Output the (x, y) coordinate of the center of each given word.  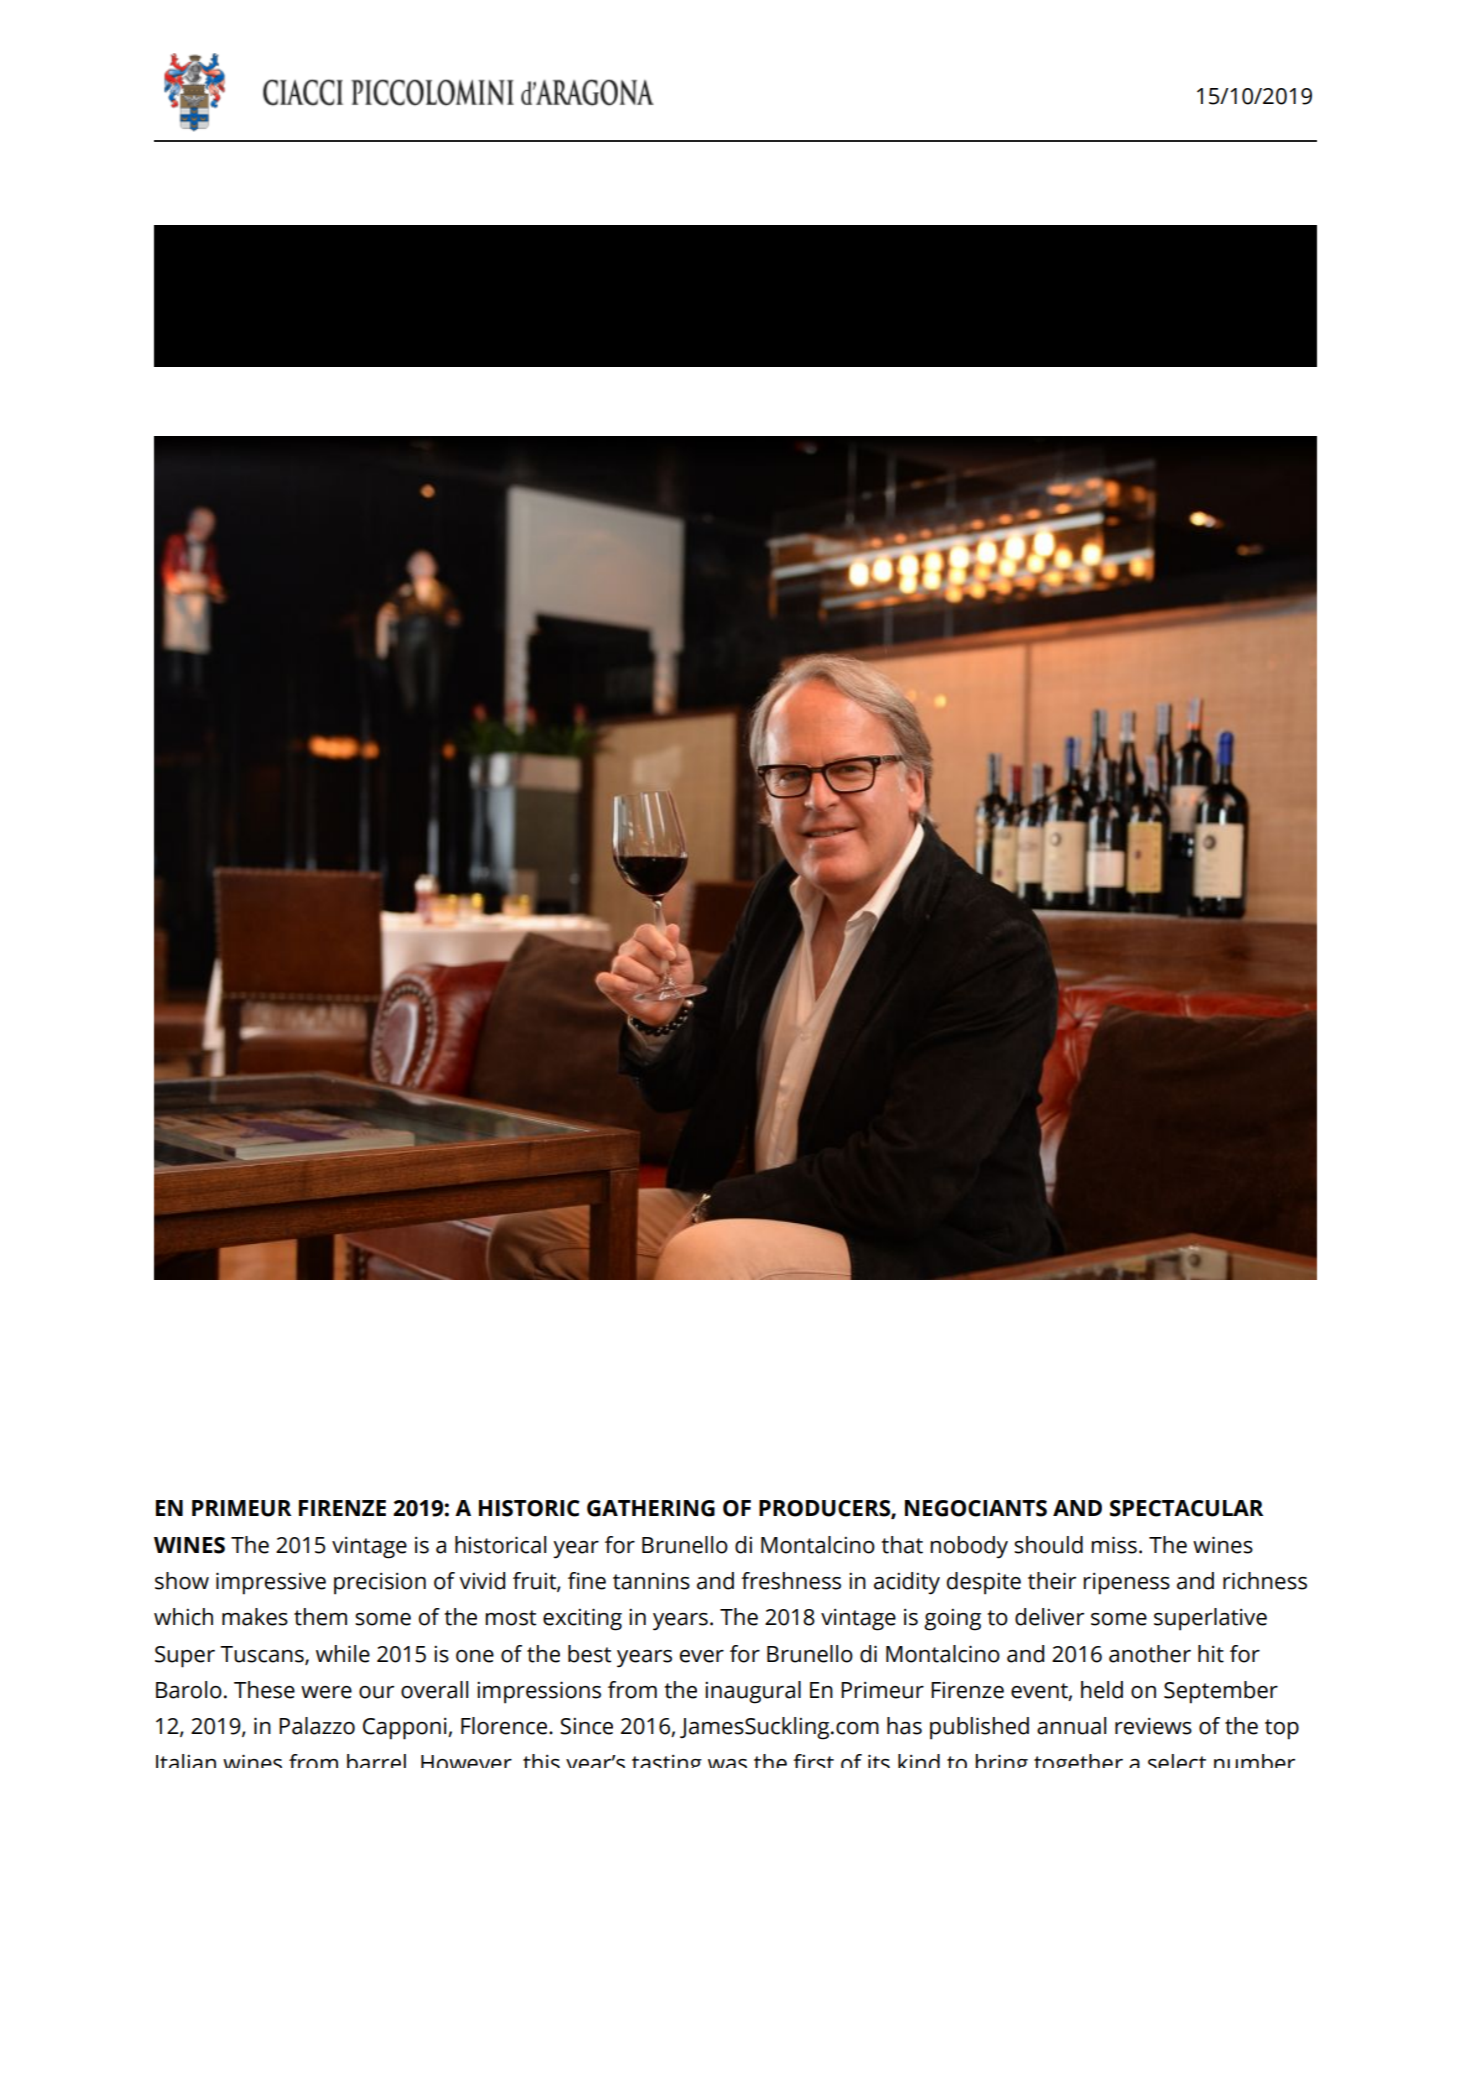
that (902, 1545)
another (1150, 1654)
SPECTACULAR (1186, 1508)
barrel (376, 1761)
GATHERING (651, 1508)
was (727, 1763)
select (1177, 1761)
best (589, 1654)
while (343, 1654)
